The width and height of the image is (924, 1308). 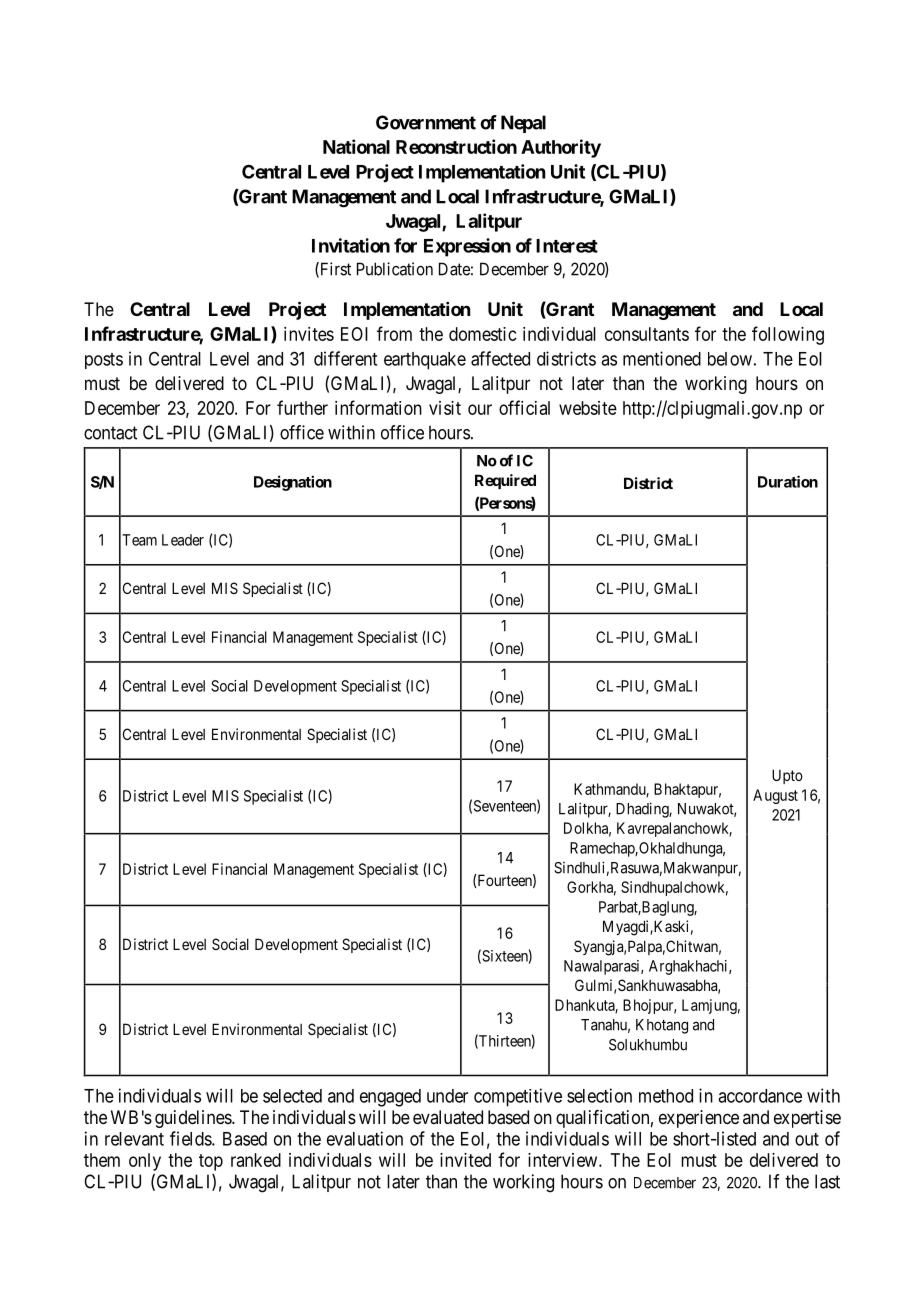 What do you see at coordinates (788, 481) in the image?
I see `Duration` at bounding box center [788, 481].
